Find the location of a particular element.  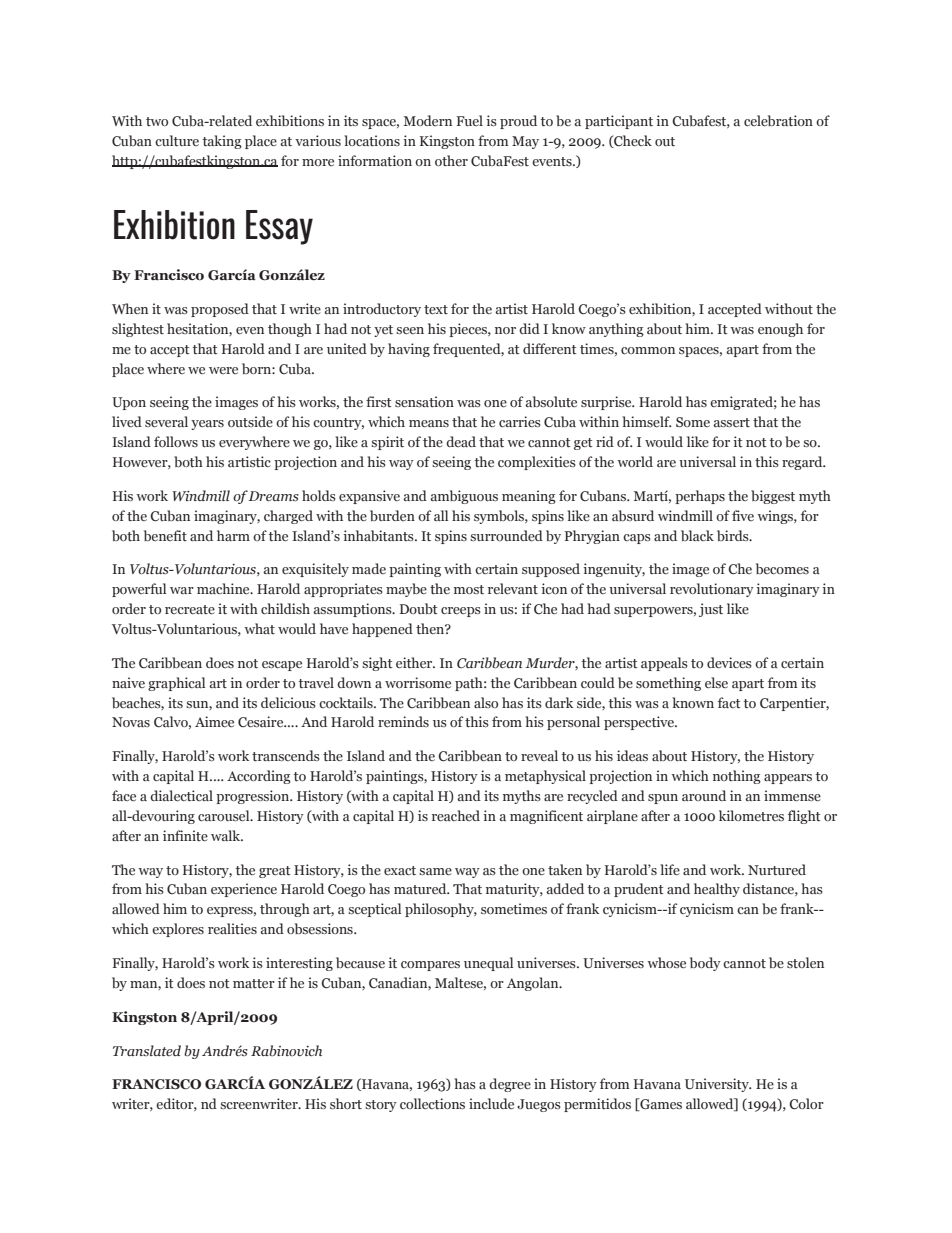

experience is located at coordinates (244, 890).
